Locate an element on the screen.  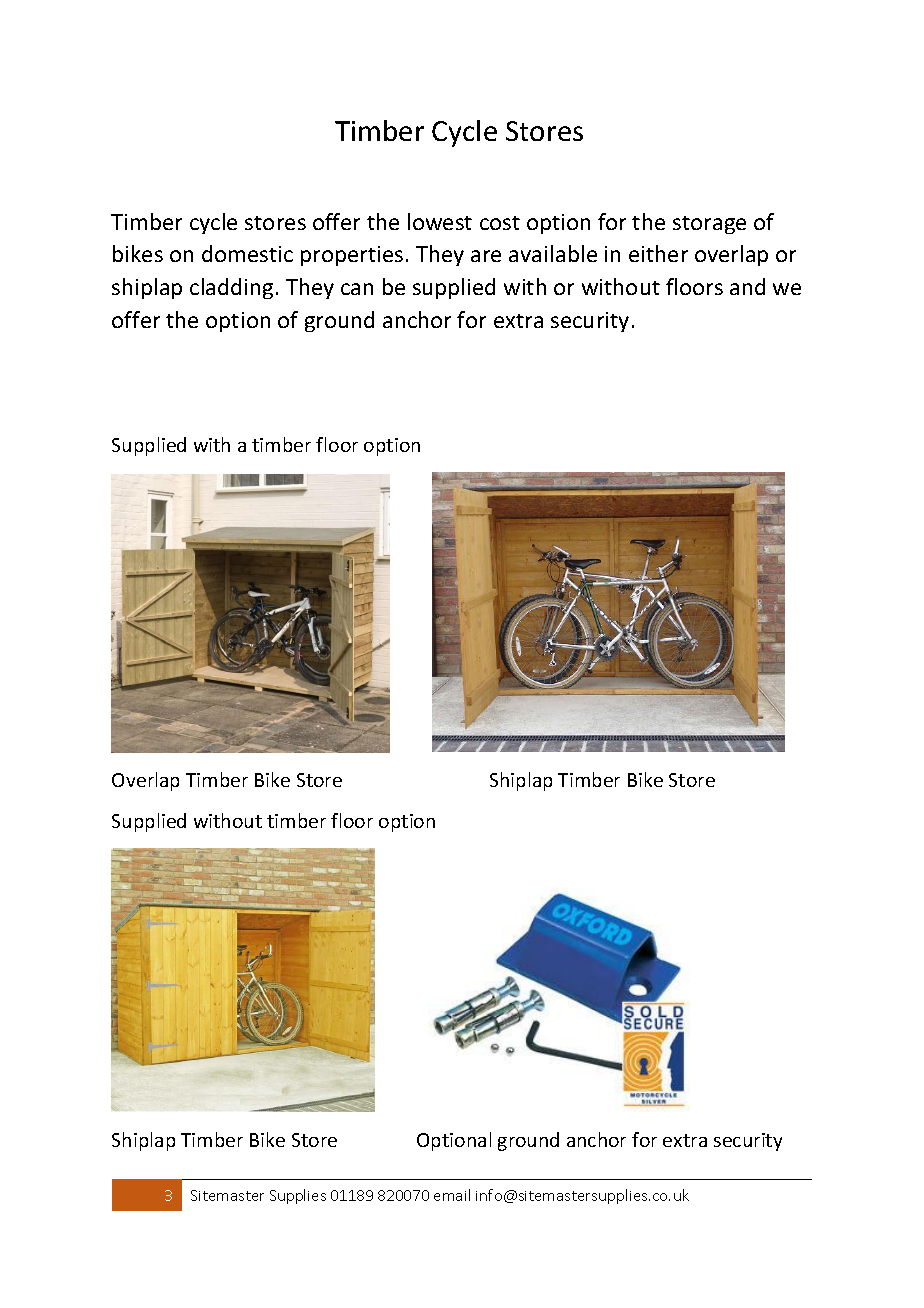
email is located at coordinates (452, 1195).
